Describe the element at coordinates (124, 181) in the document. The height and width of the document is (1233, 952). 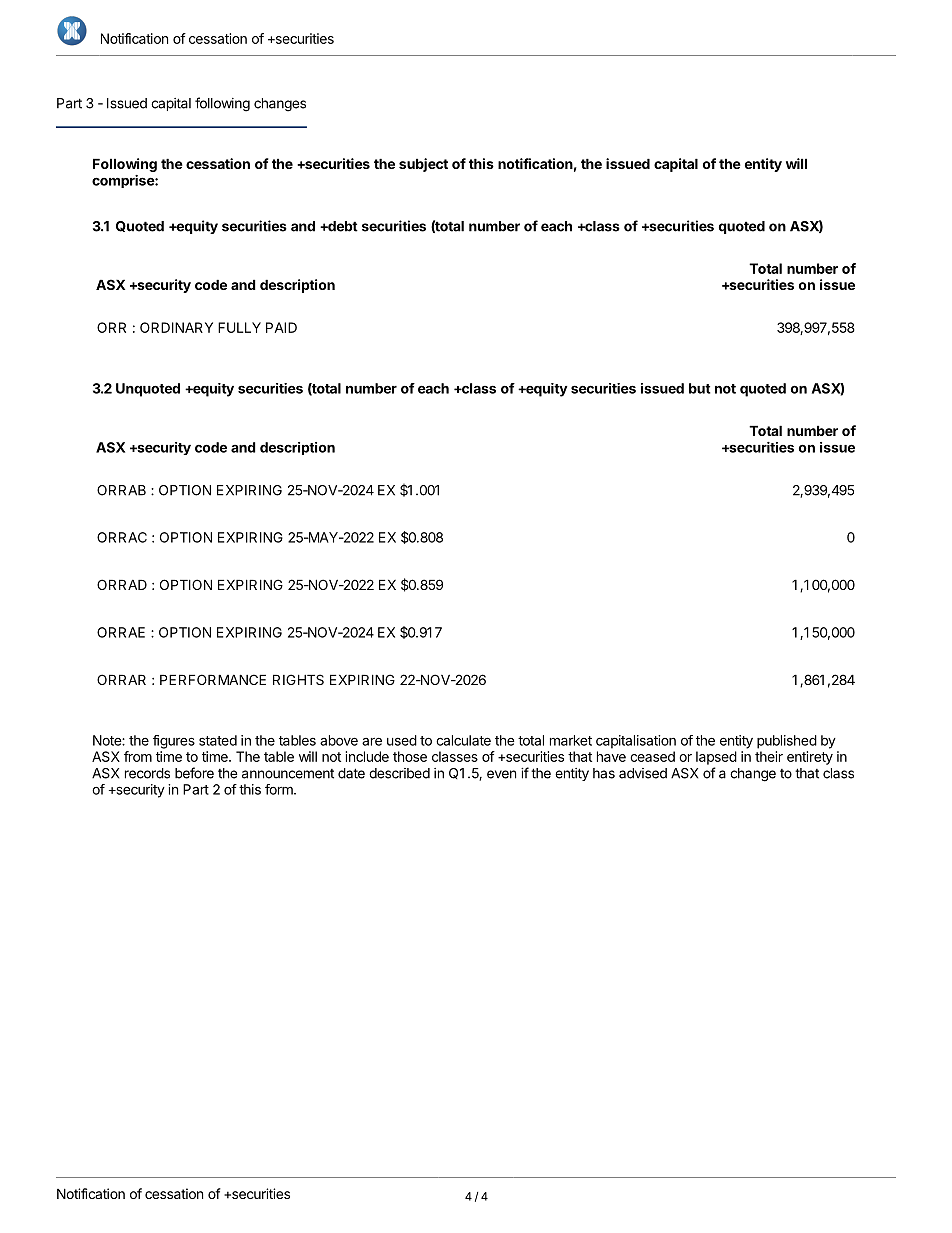
I see `comprise` at that location.
